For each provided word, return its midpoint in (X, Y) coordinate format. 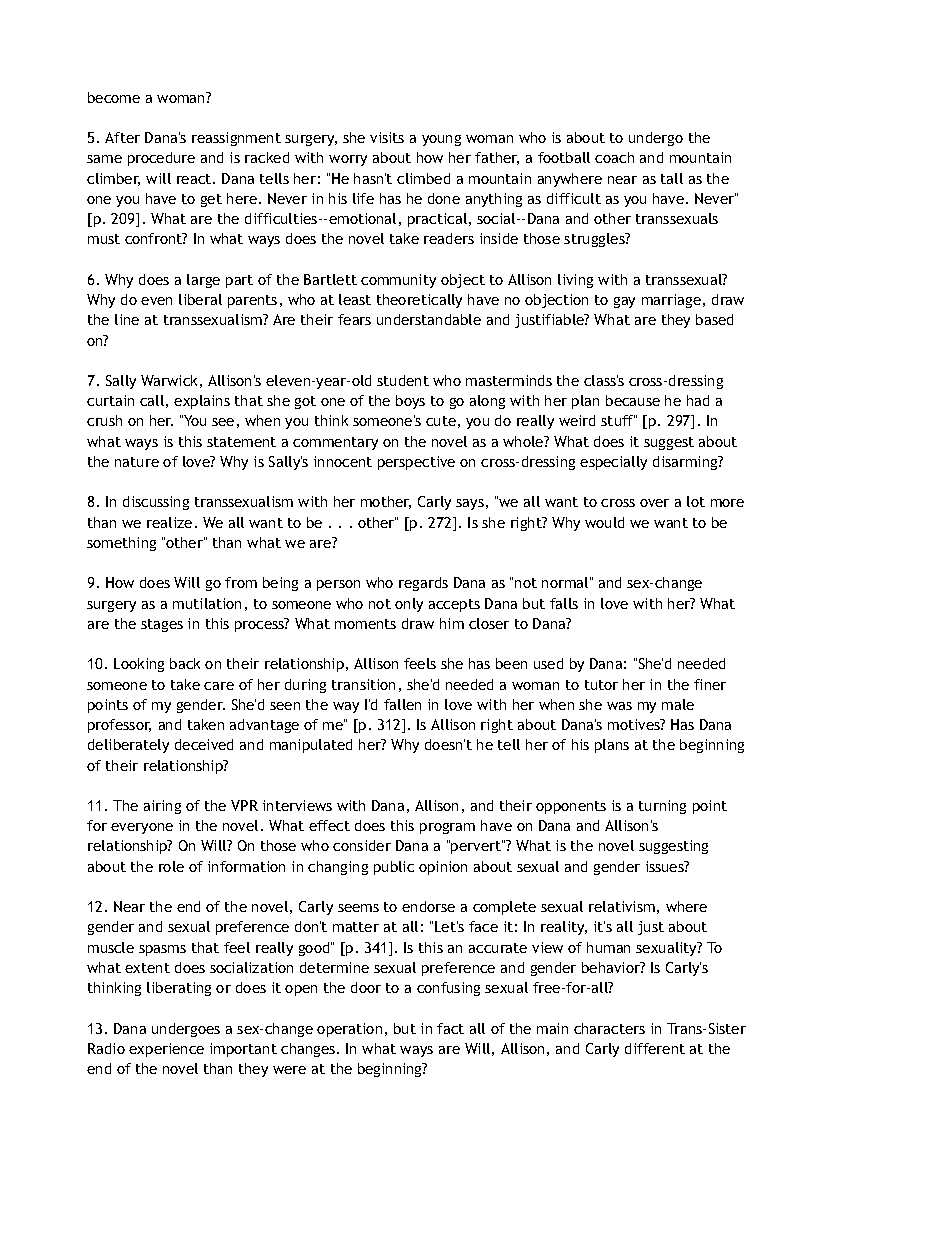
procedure (161, 159)
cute (441, 421)
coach (614, 157)
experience (166, 1050)
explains (202, 402)
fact (450, 1028)
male (678, 704)
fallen (402, 704)
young (441, 140)
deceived (204, 744)
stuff (618, 420)
